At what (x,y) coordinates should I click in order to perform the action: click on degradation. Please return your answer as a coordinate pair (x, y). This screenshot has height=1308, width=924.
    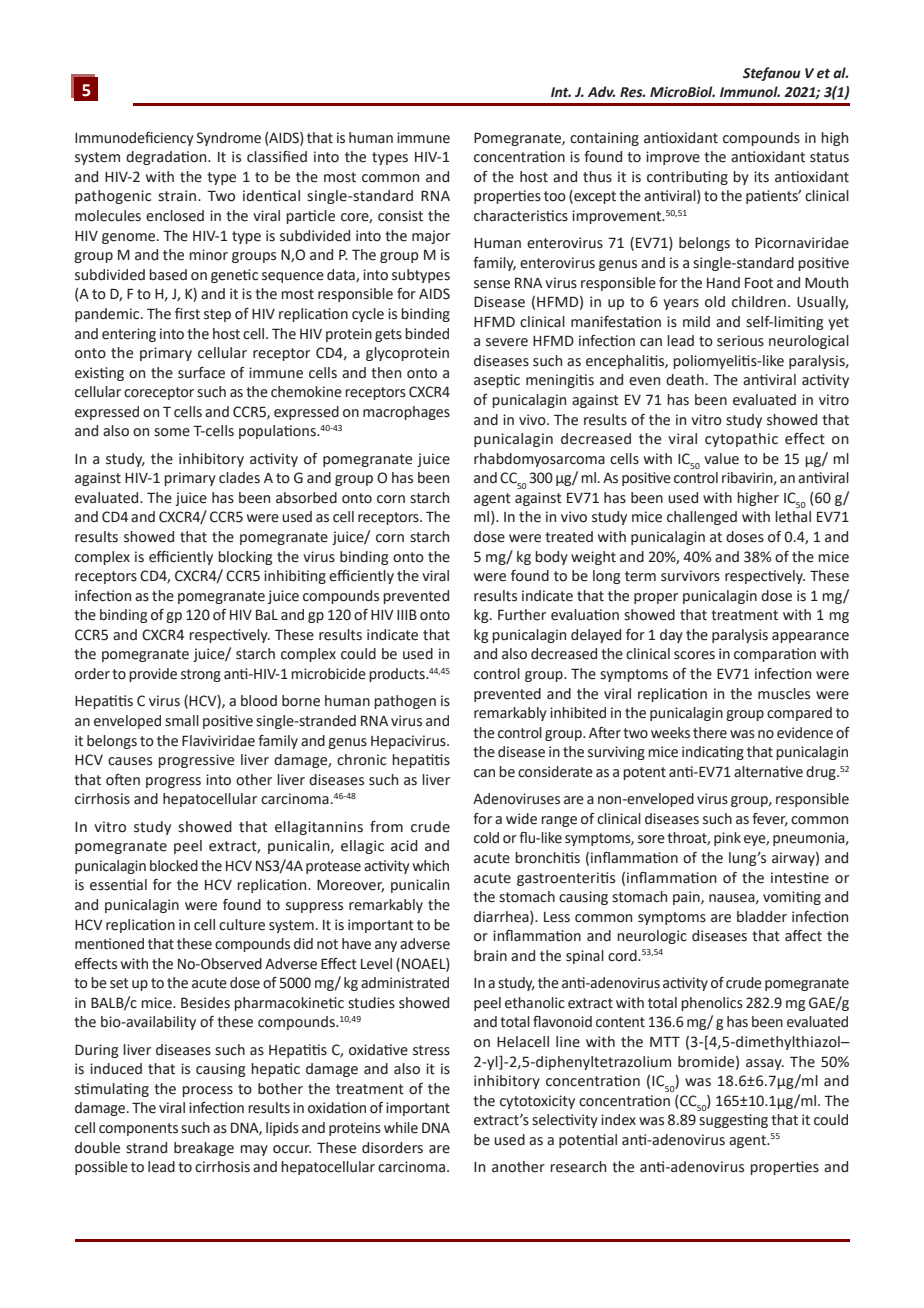
    Looking at the image, I should click on (167, 158).
